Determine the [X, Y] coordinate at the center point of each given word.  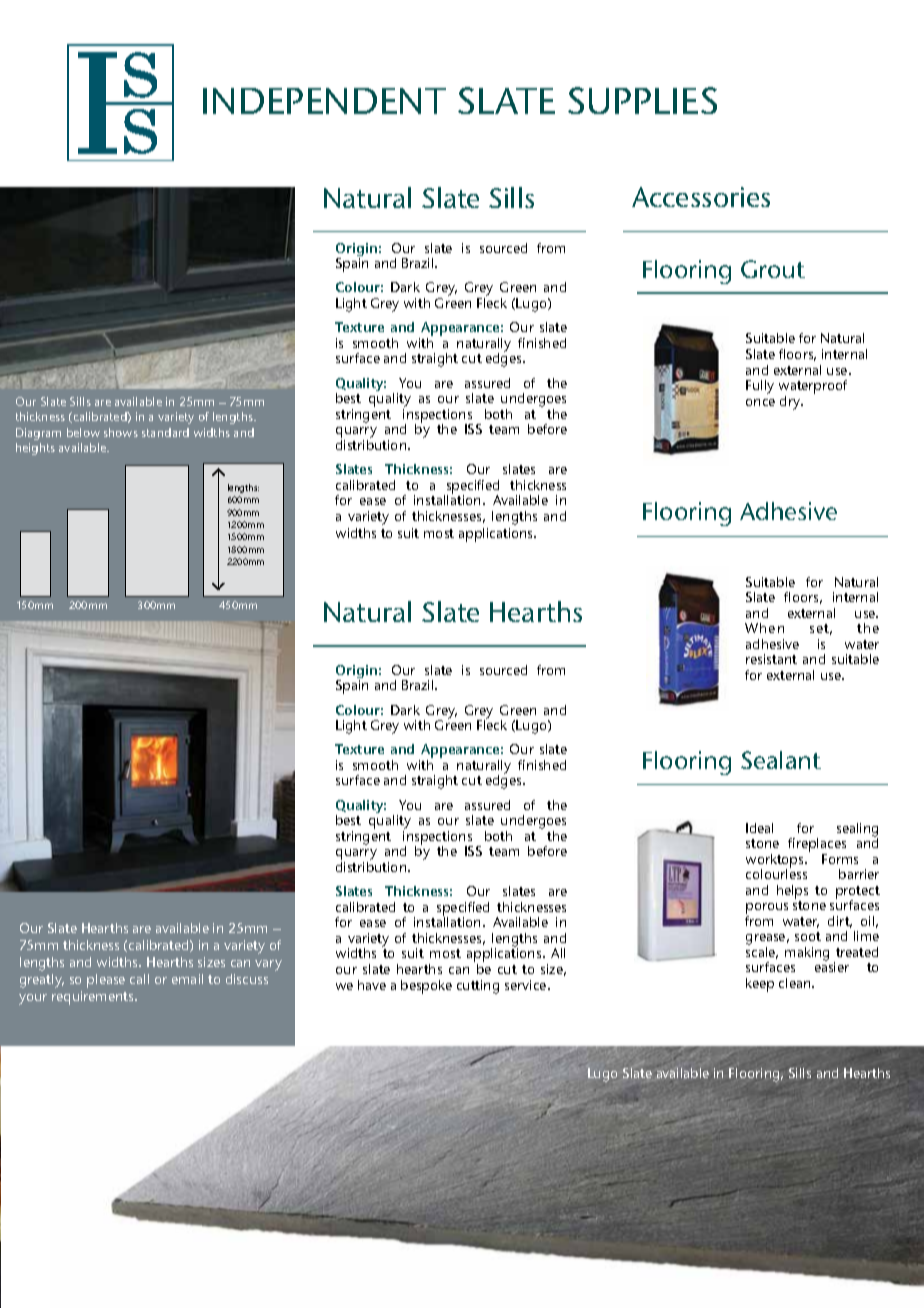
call [139, 979]
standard [165, 432]
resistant [771, 659]
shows [121, 432]
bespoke [426, 987]
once [760, 402]
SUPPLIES [642, 100]
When [764, 628]
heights [35, 449]
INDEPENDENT [324, 101]
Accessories [701, 197]
